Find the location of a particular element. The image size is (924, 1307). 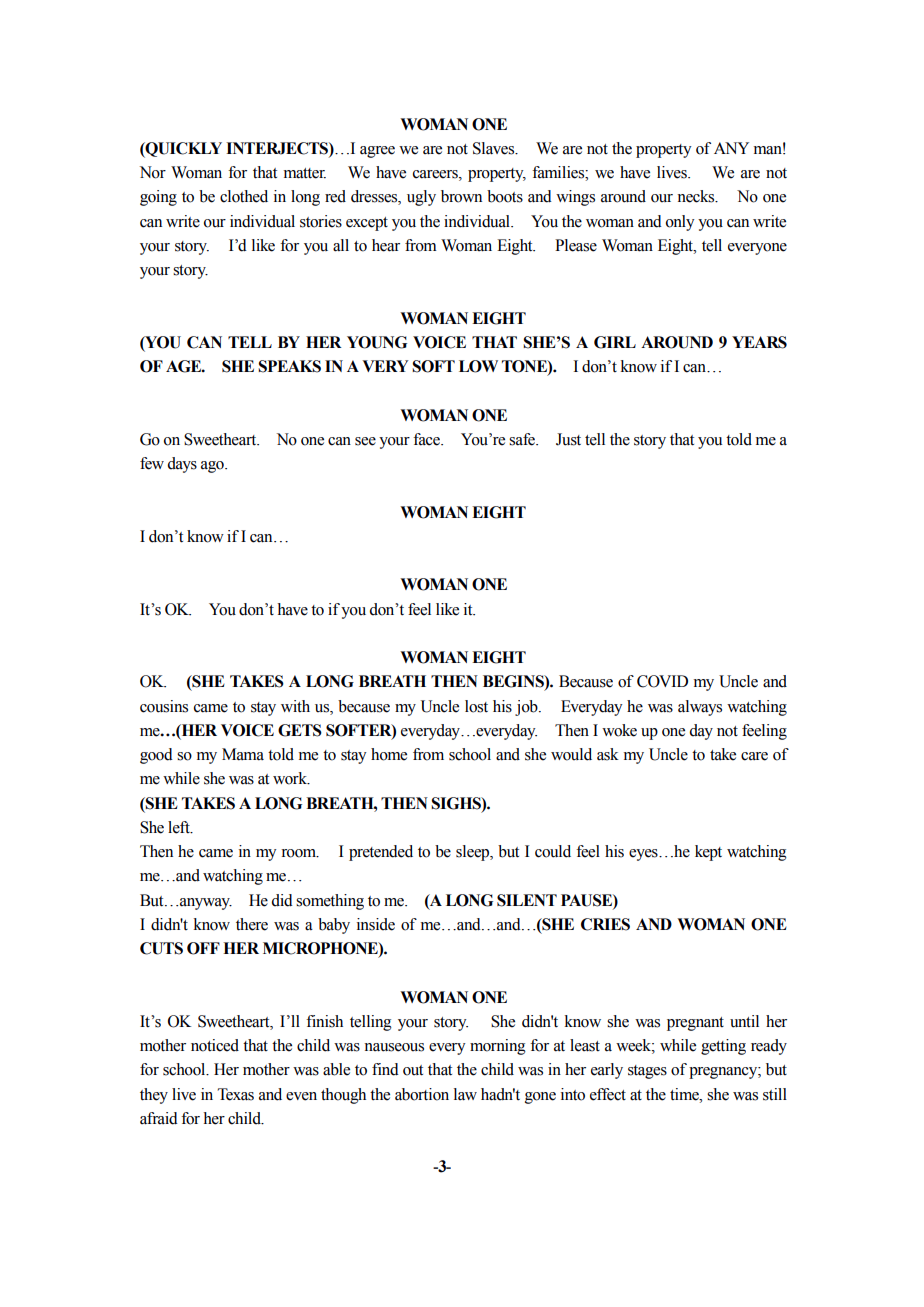

LOW is located at coordinates (478, 366).
